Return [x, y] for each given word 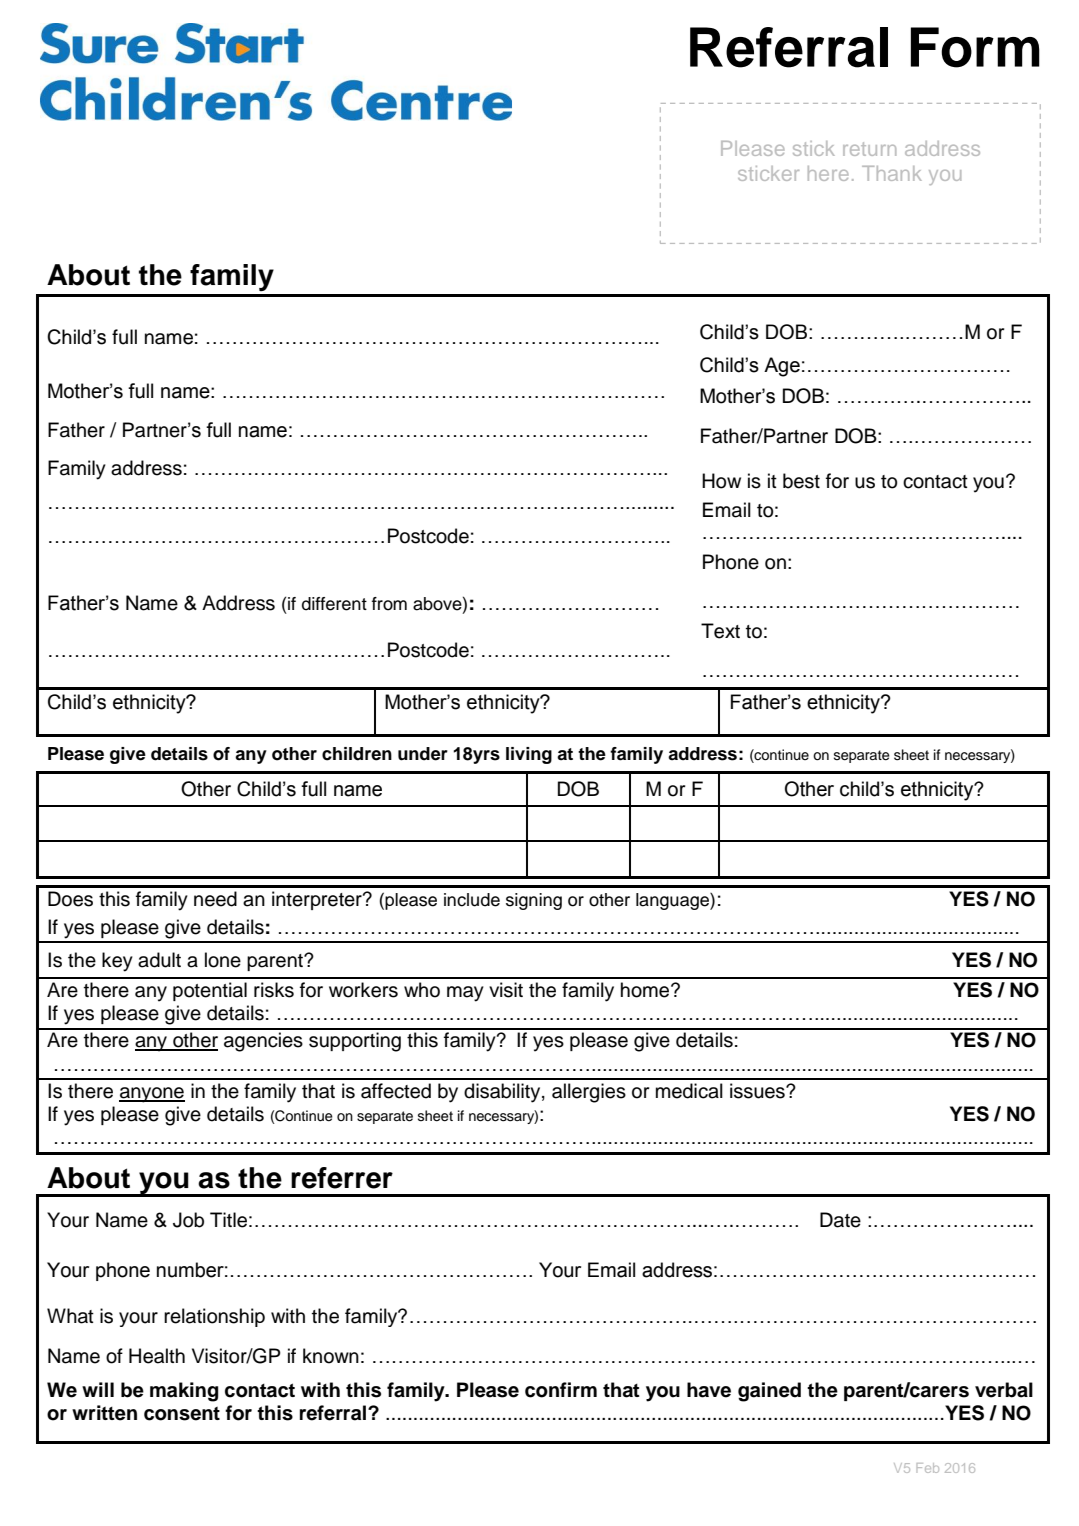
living [529, 755]
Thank [892, 173]
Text [720, 631]
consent [182, 1414]
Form [975, 47]
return [869, 149]
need [215, 899]
